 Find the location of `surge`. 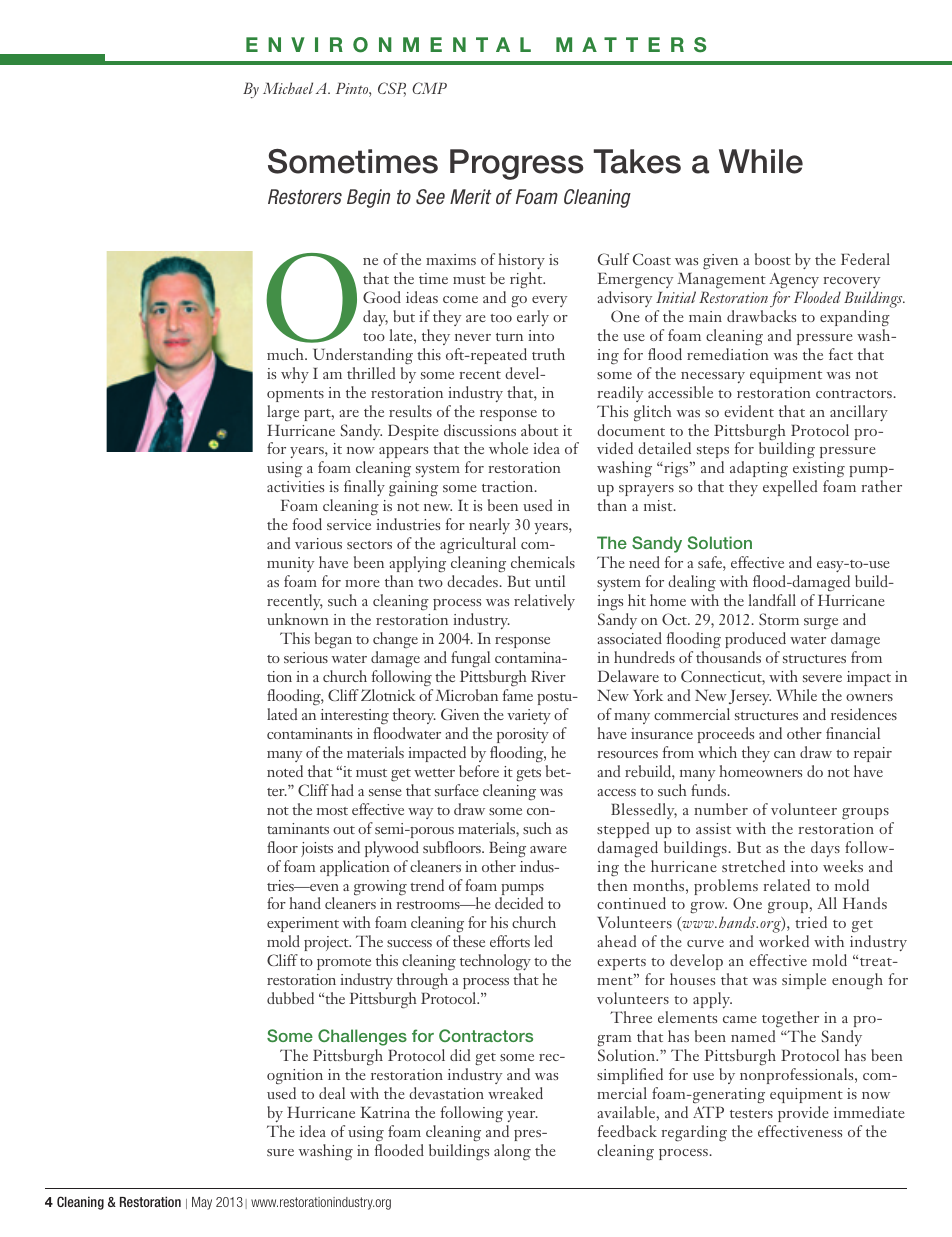

surge is located at coordinates (821, 623).
